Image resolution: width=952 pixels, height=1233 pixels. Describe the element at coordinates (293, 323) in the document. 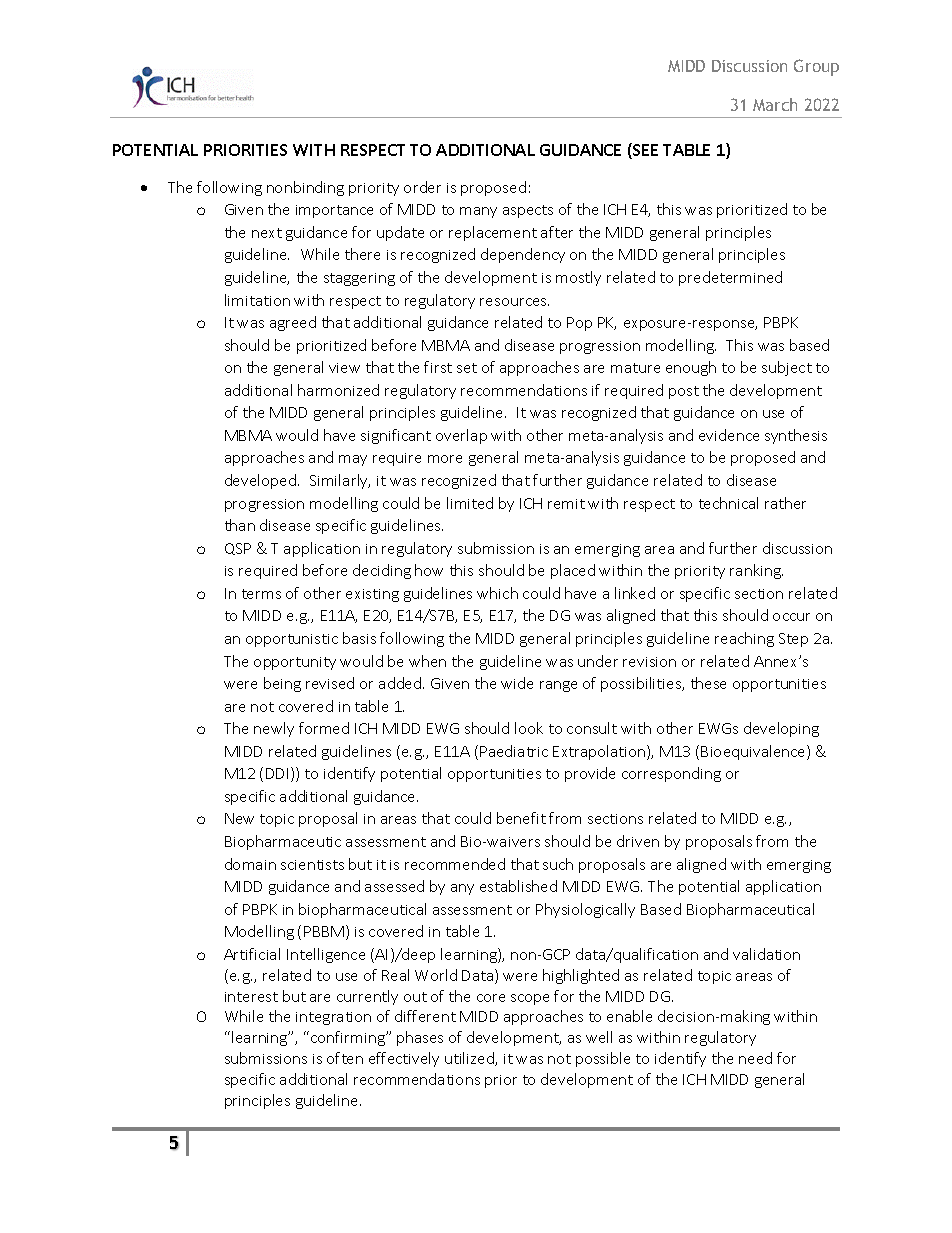

I see `agreed` at that location.
